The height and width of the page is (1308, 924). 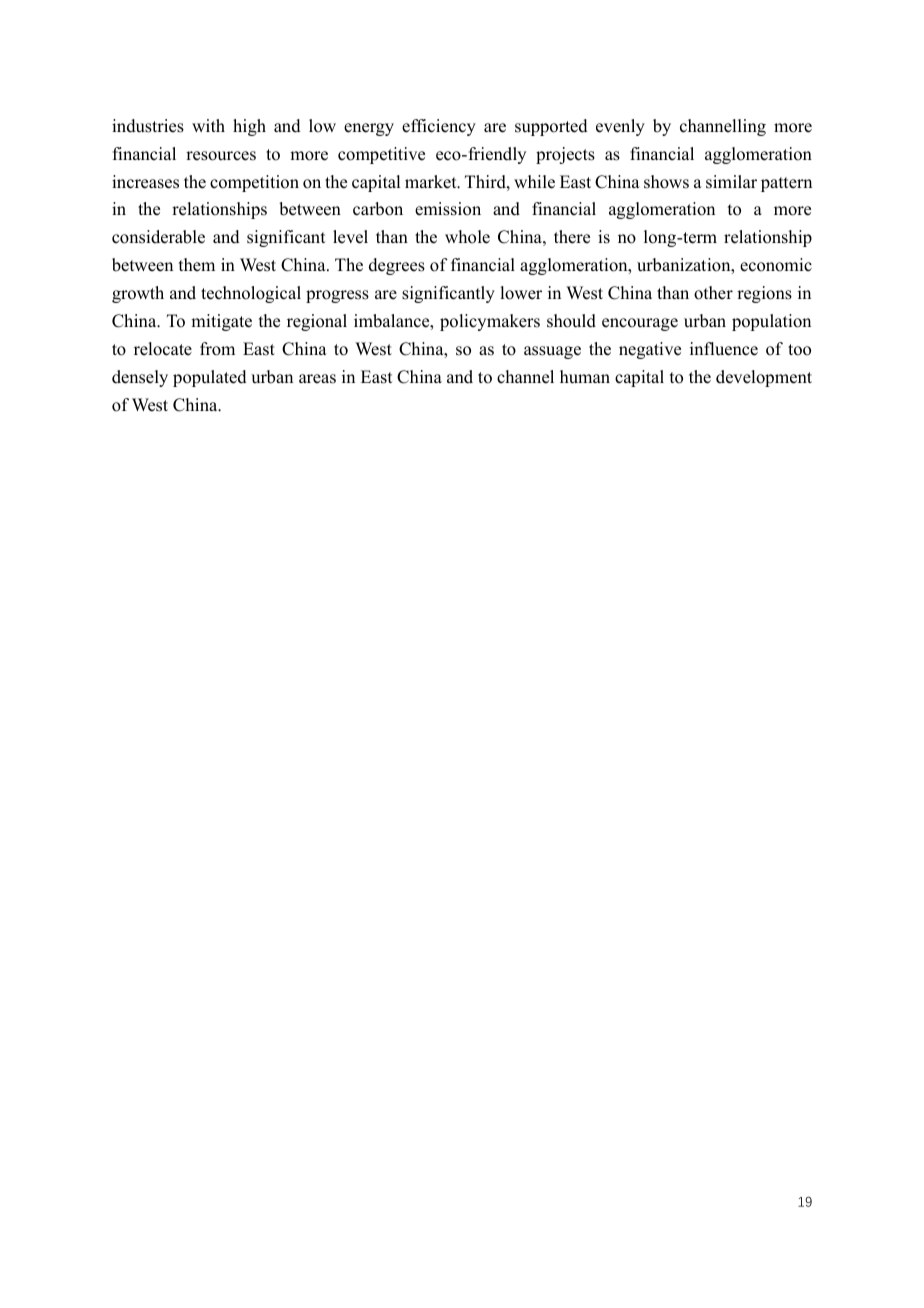 I want to click on population, so click(x=771, y=322).
